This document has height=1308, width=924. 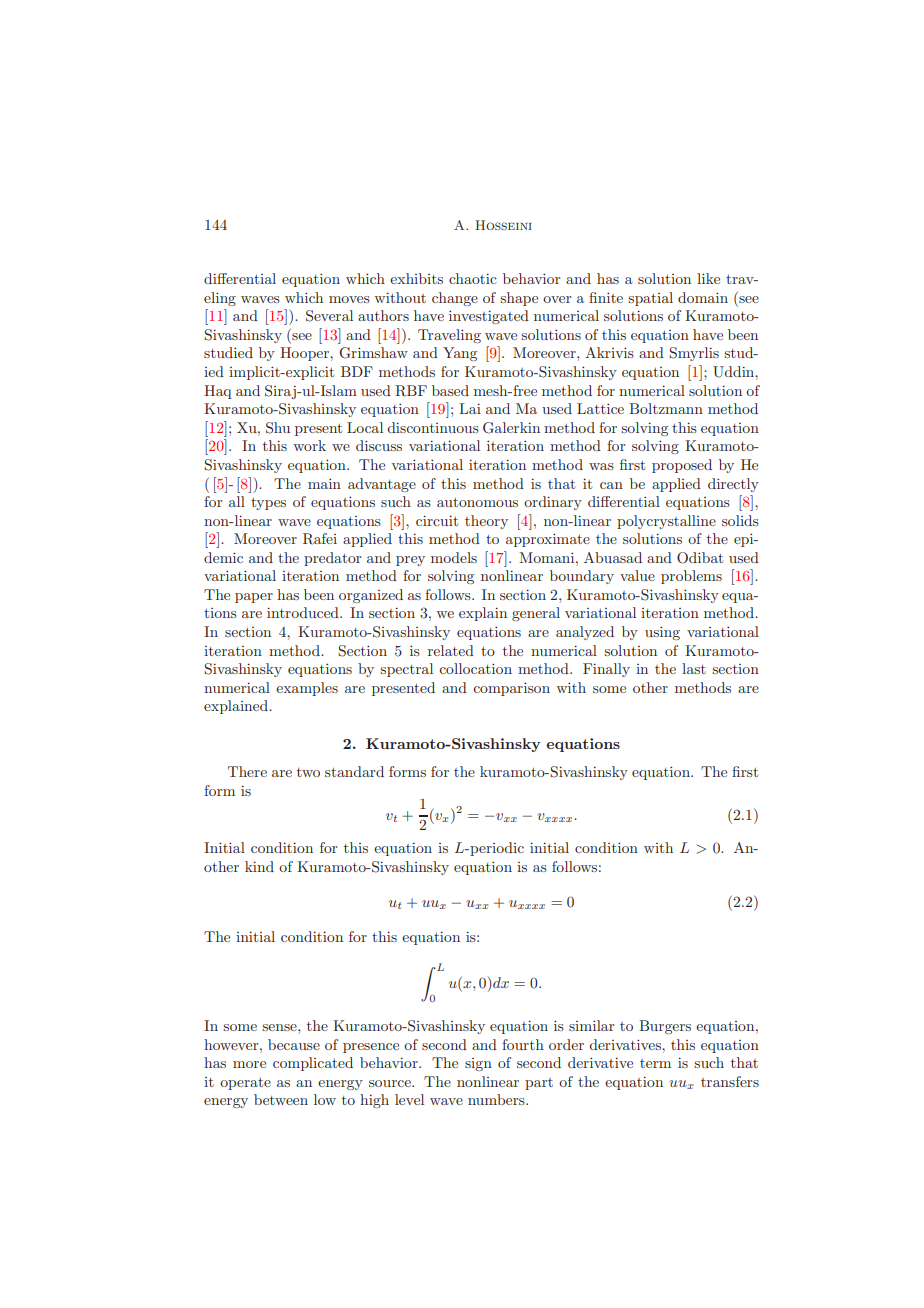 What do you see at coordinates (650, 299) in the document?
I see `spatial` at bounding box center [650, 299].
